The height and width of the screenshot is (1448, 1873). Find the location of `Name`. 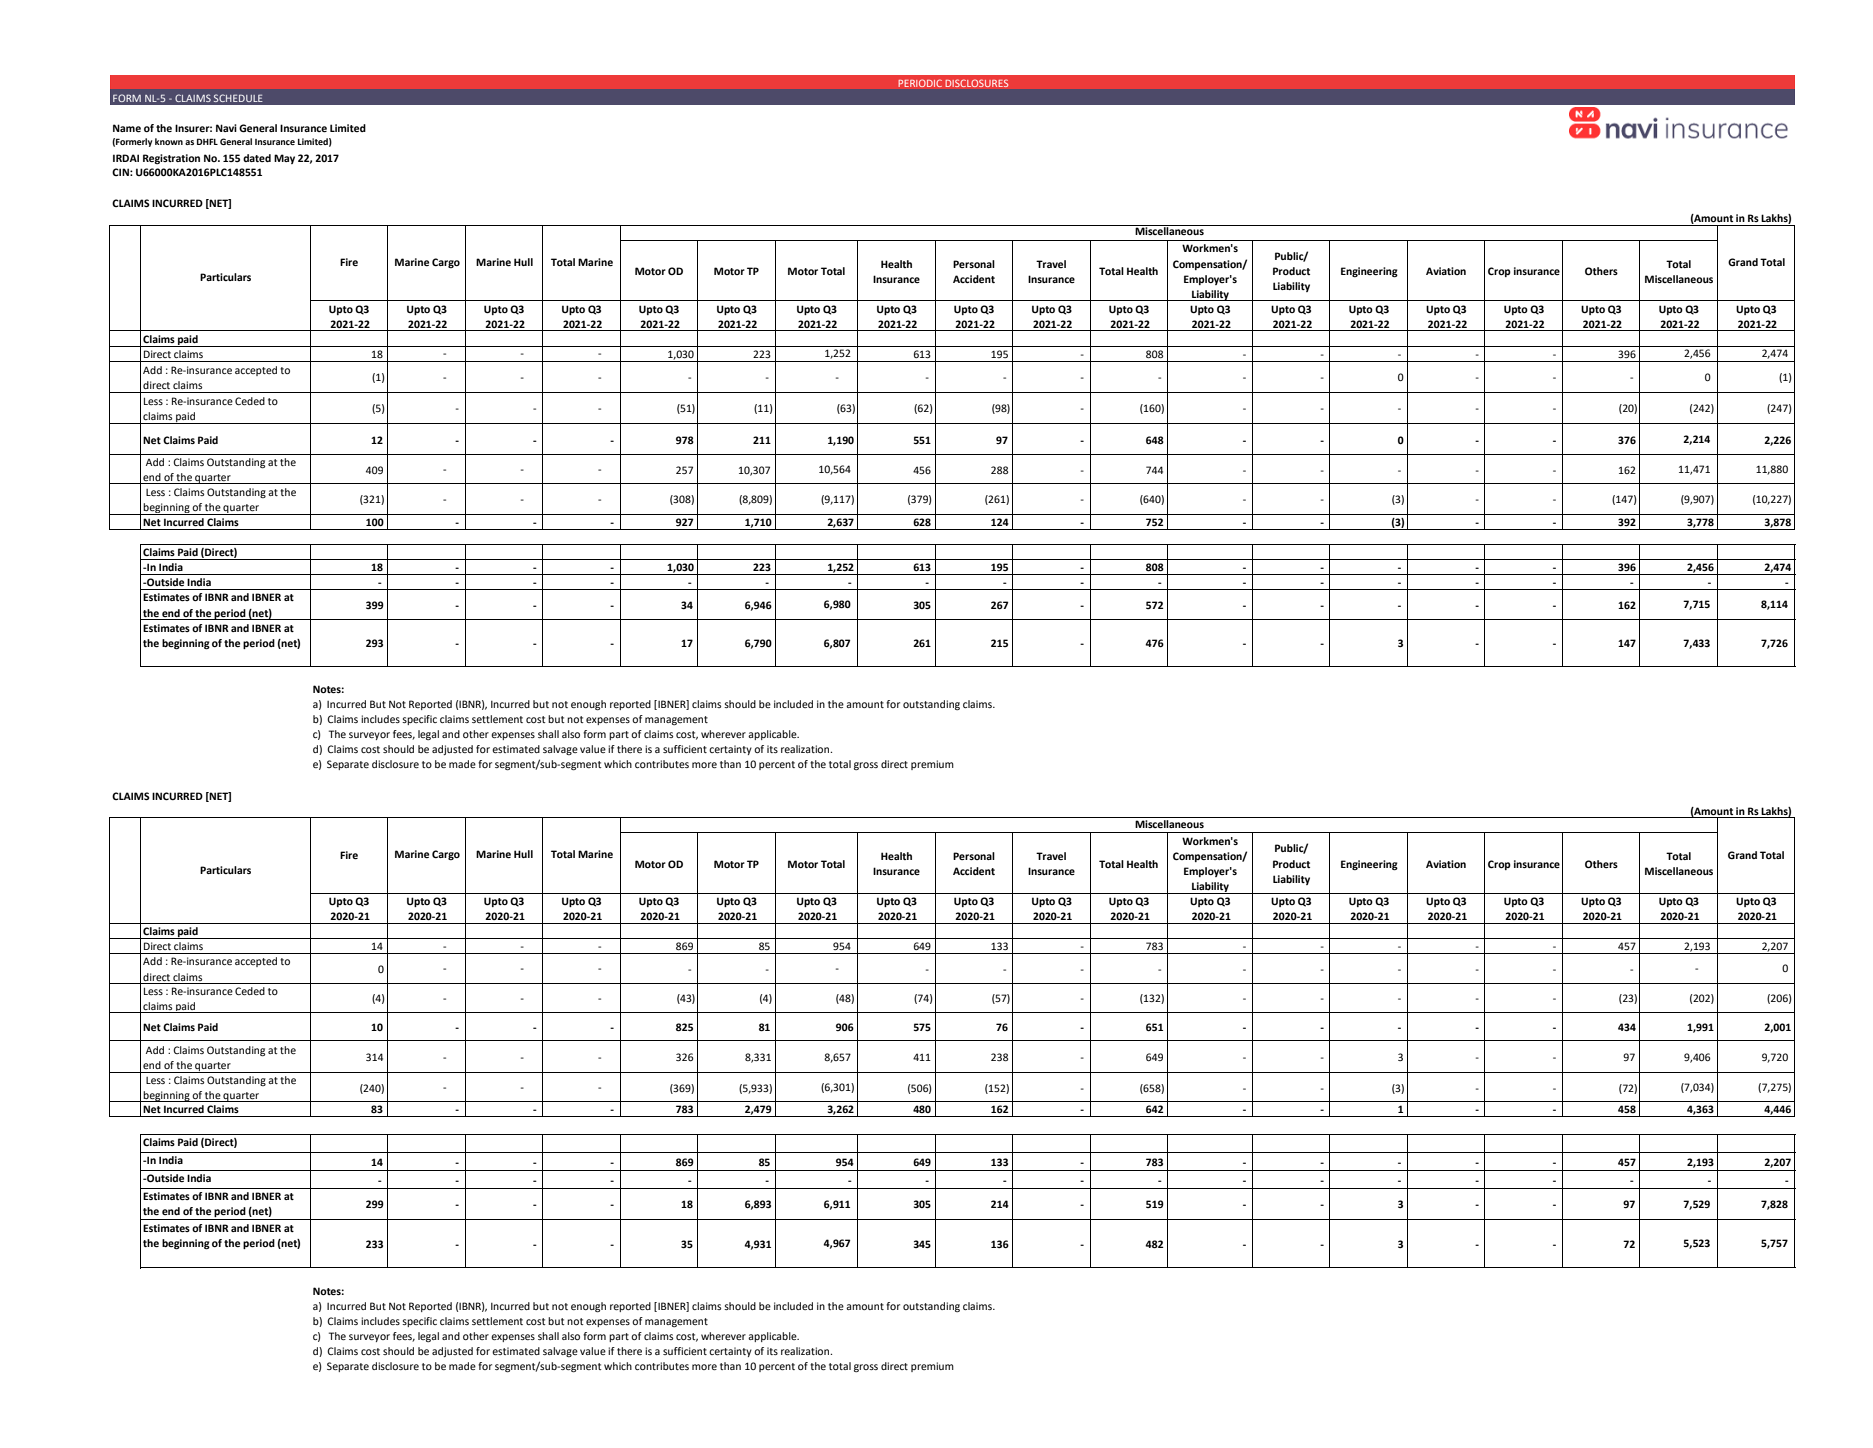

Name is located at coordinates (127, 128).
